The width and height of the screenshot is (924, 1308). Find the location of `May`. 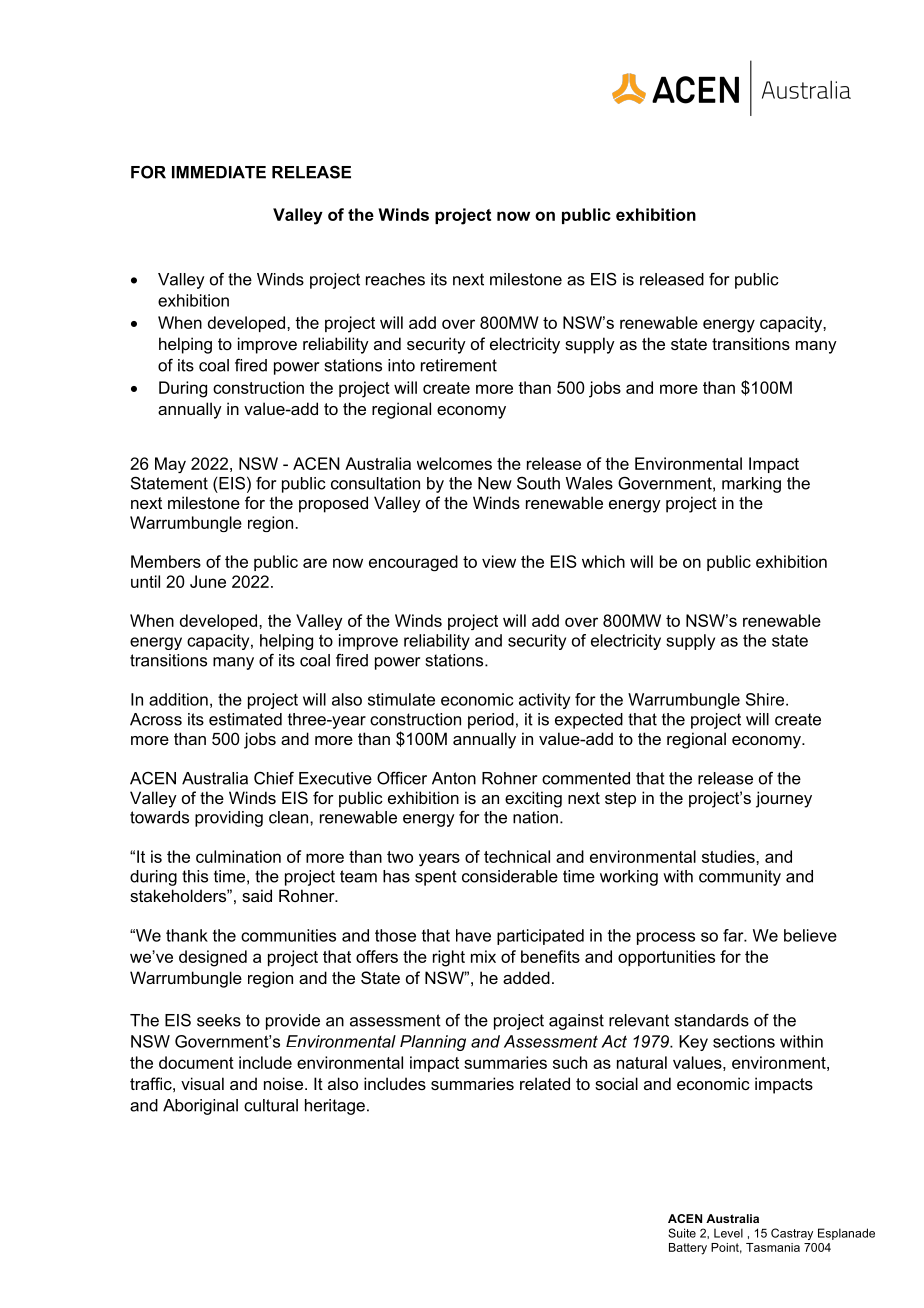

May is located at coordinates (170, 465).
